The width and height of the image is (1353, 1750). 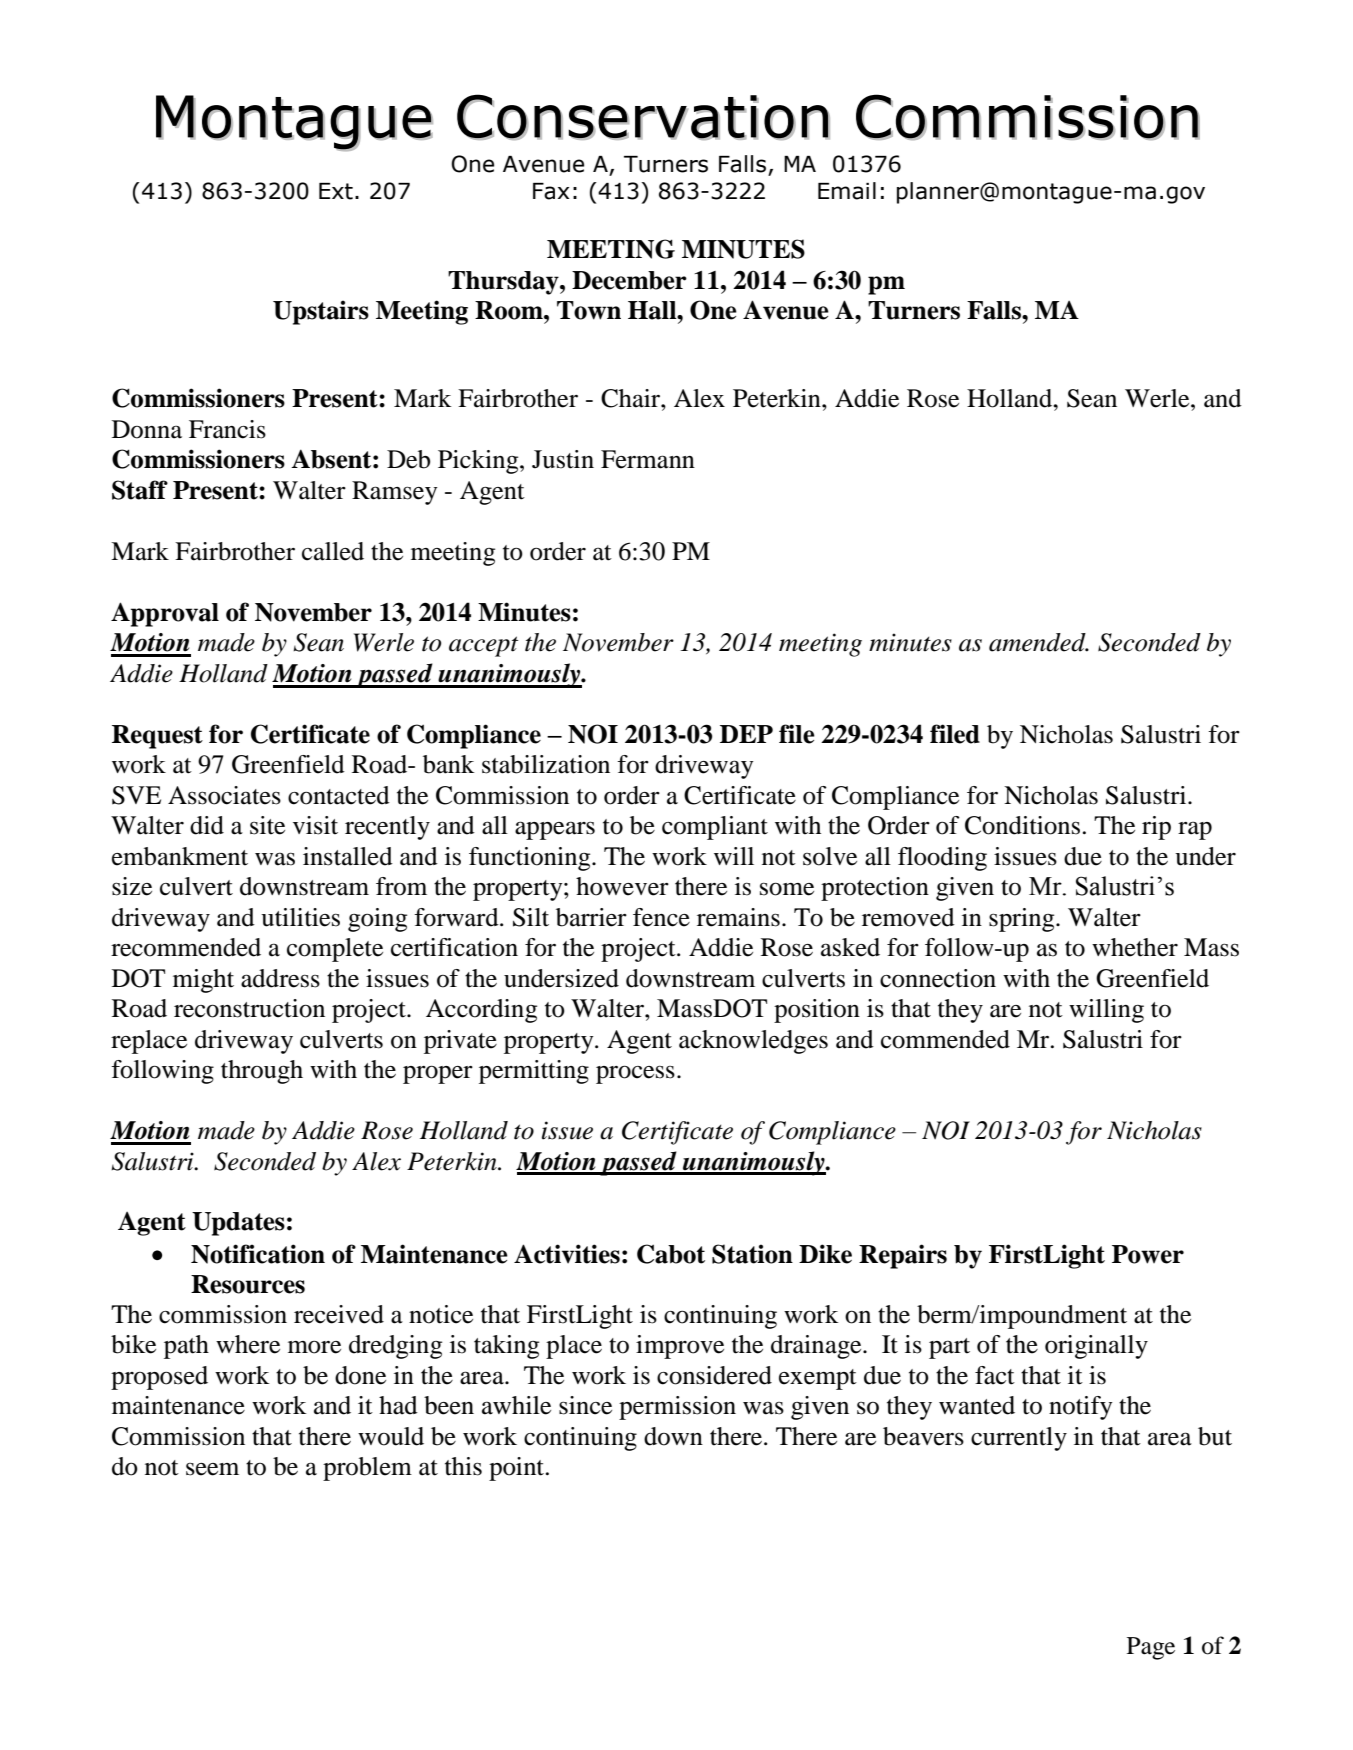 I want to click on spring, so click(x=1023, y=920).
